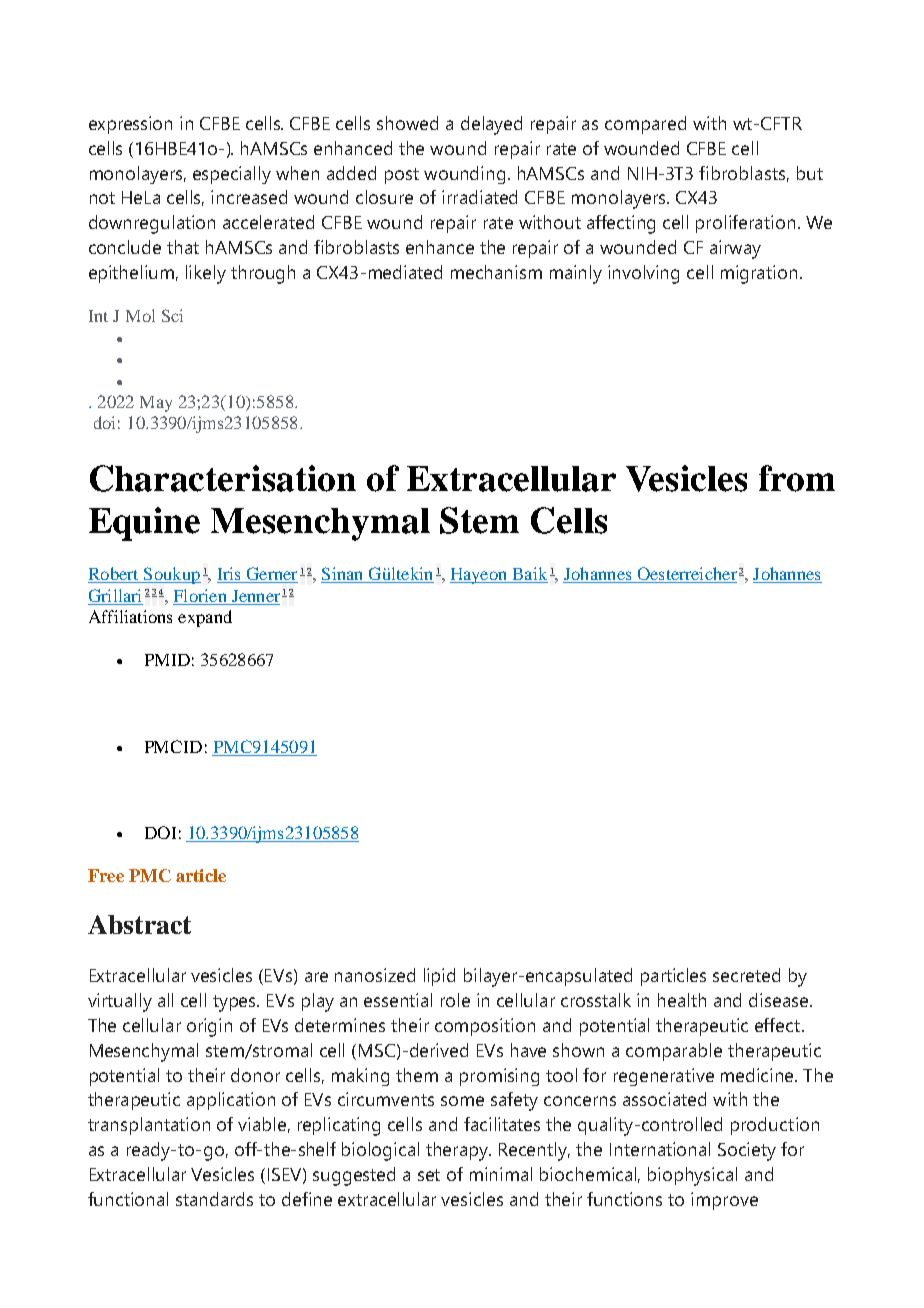  Describe the element at coordinates (214, 1199) in the document. I see `standards` at that location.
